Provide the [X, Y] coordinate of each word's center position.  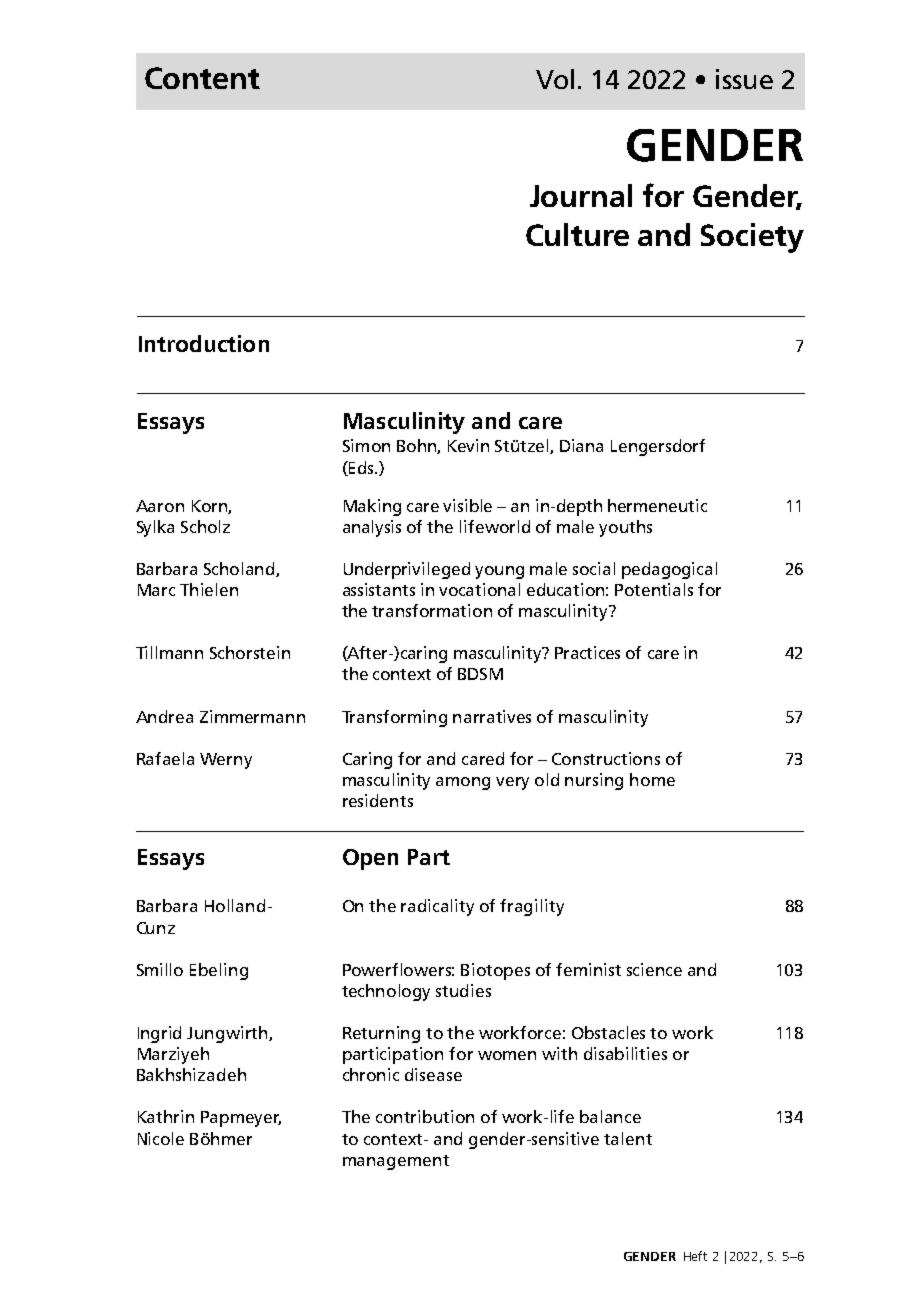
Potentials [654, 589]
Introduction [204, 343]
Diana [581, 445]
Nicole [161, 1138]
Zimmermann [252, 716]
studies [463, 990]
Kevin [468, 445]
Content [202, 78]
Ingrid [159, 1034]
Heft [695, 1256]
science [654, 969]
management [396, 1162]
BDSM [480, 674]
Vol [555, 79]
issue [744, 79]
